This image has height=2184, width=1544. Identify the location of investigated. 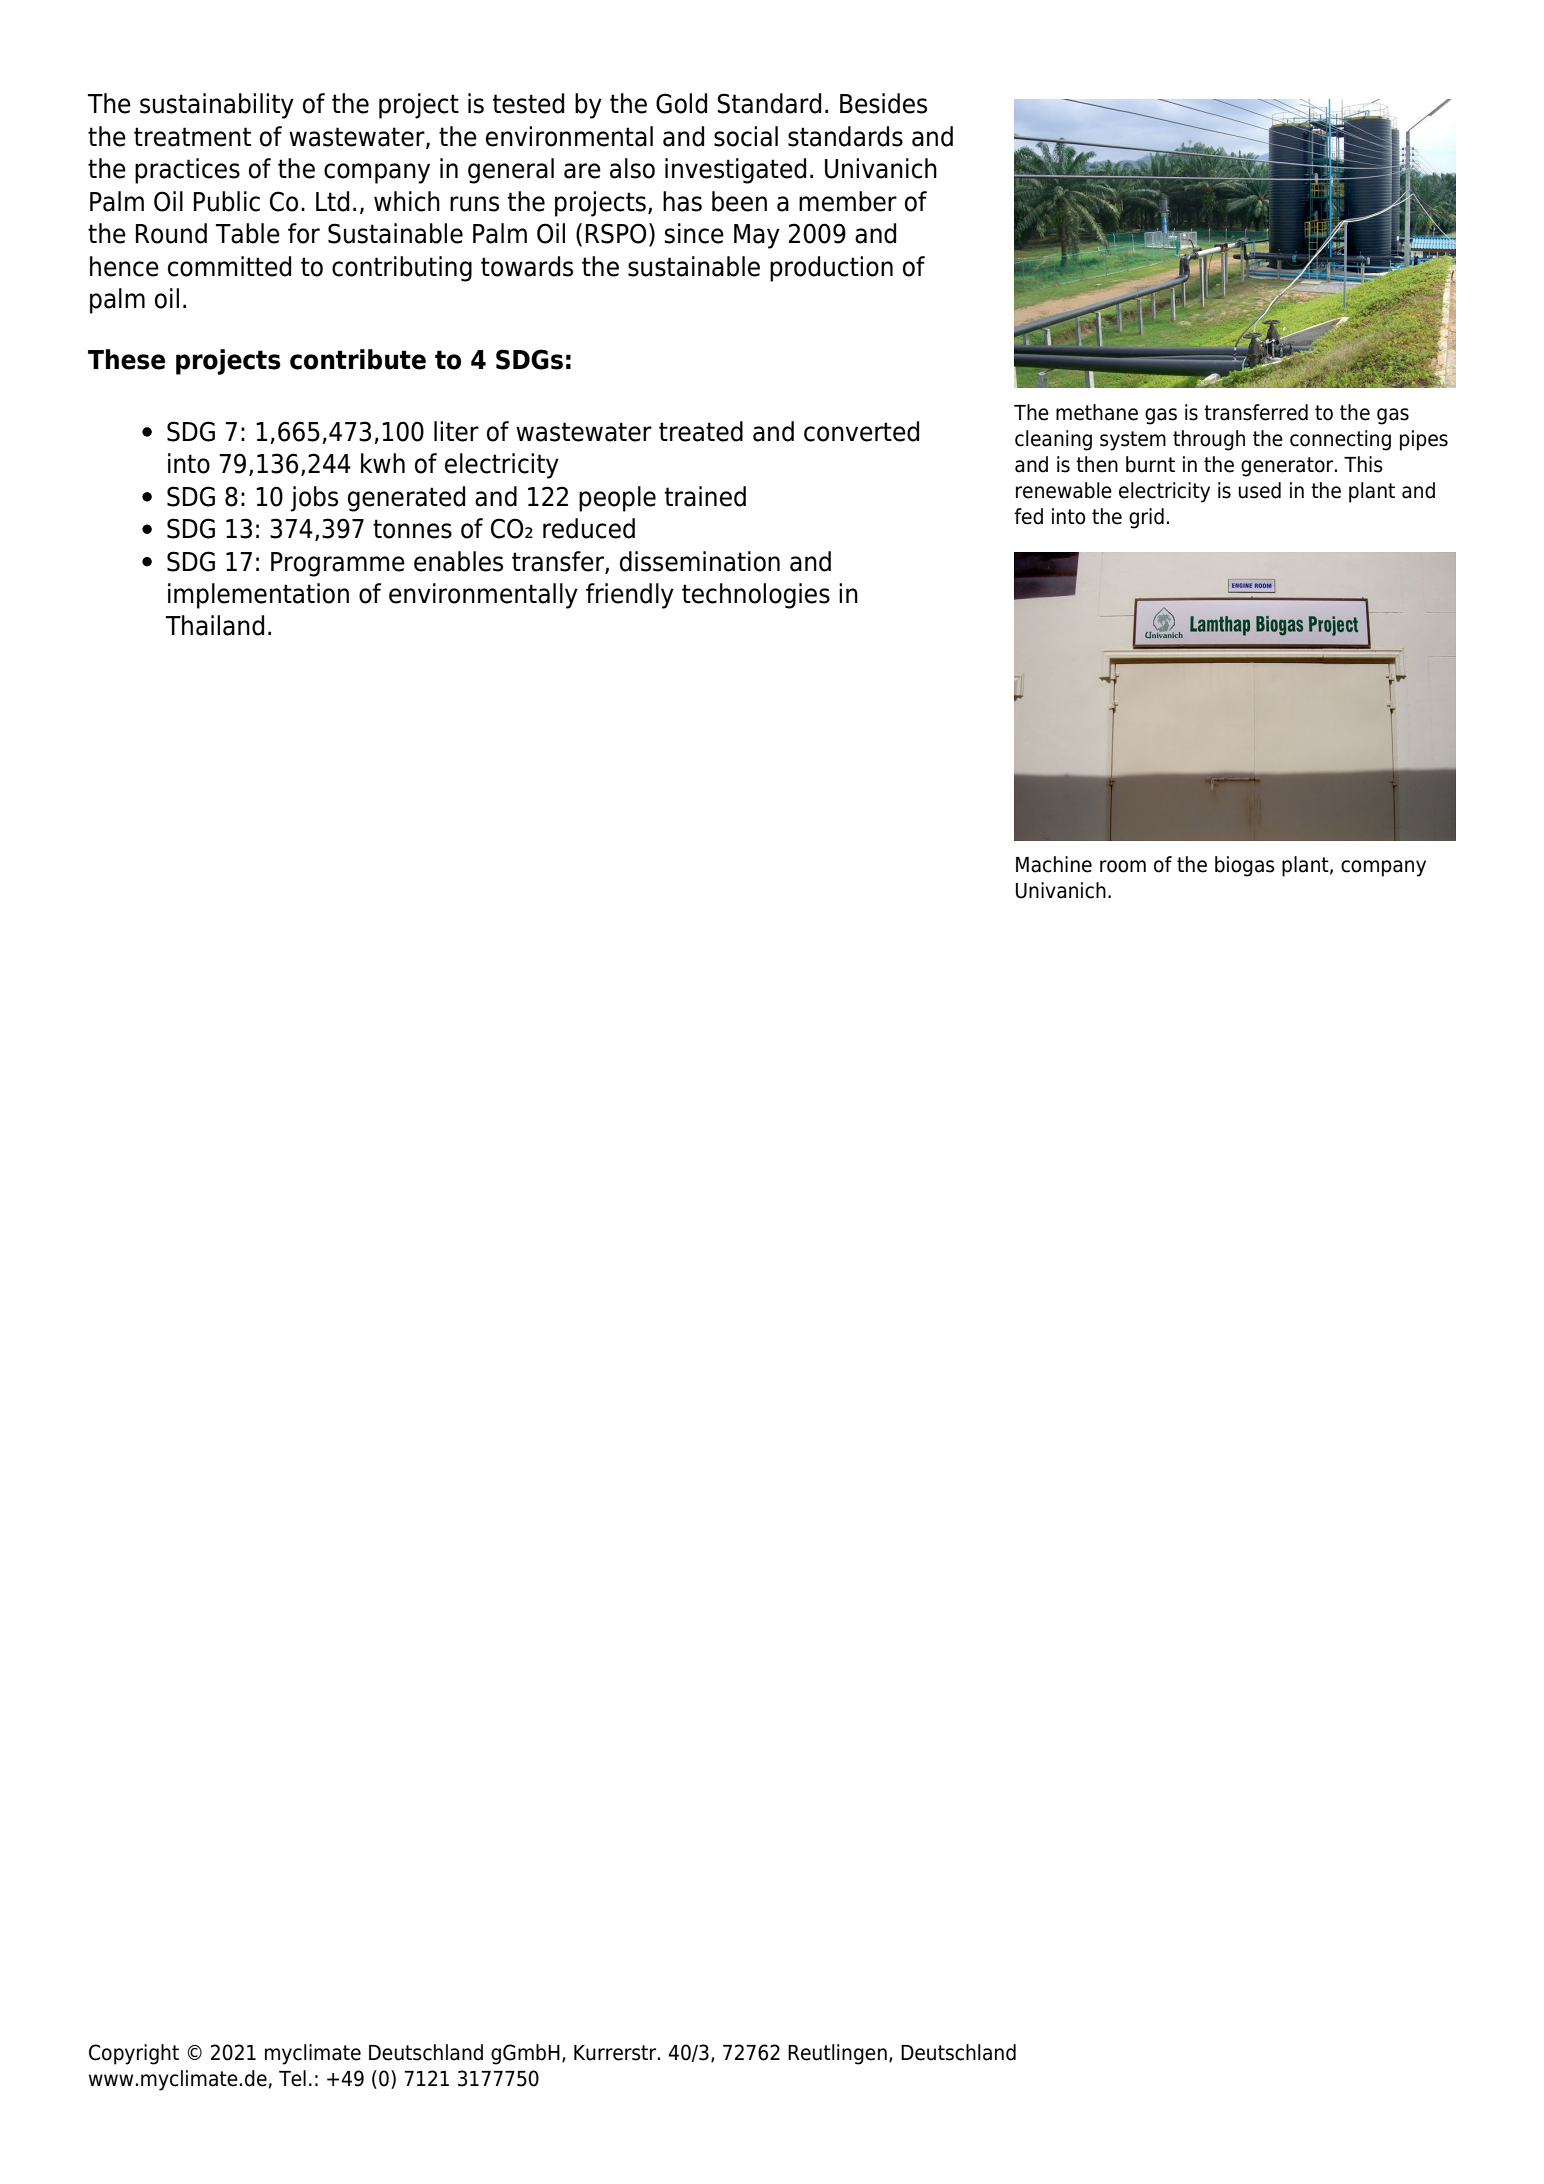
(735, 171).
